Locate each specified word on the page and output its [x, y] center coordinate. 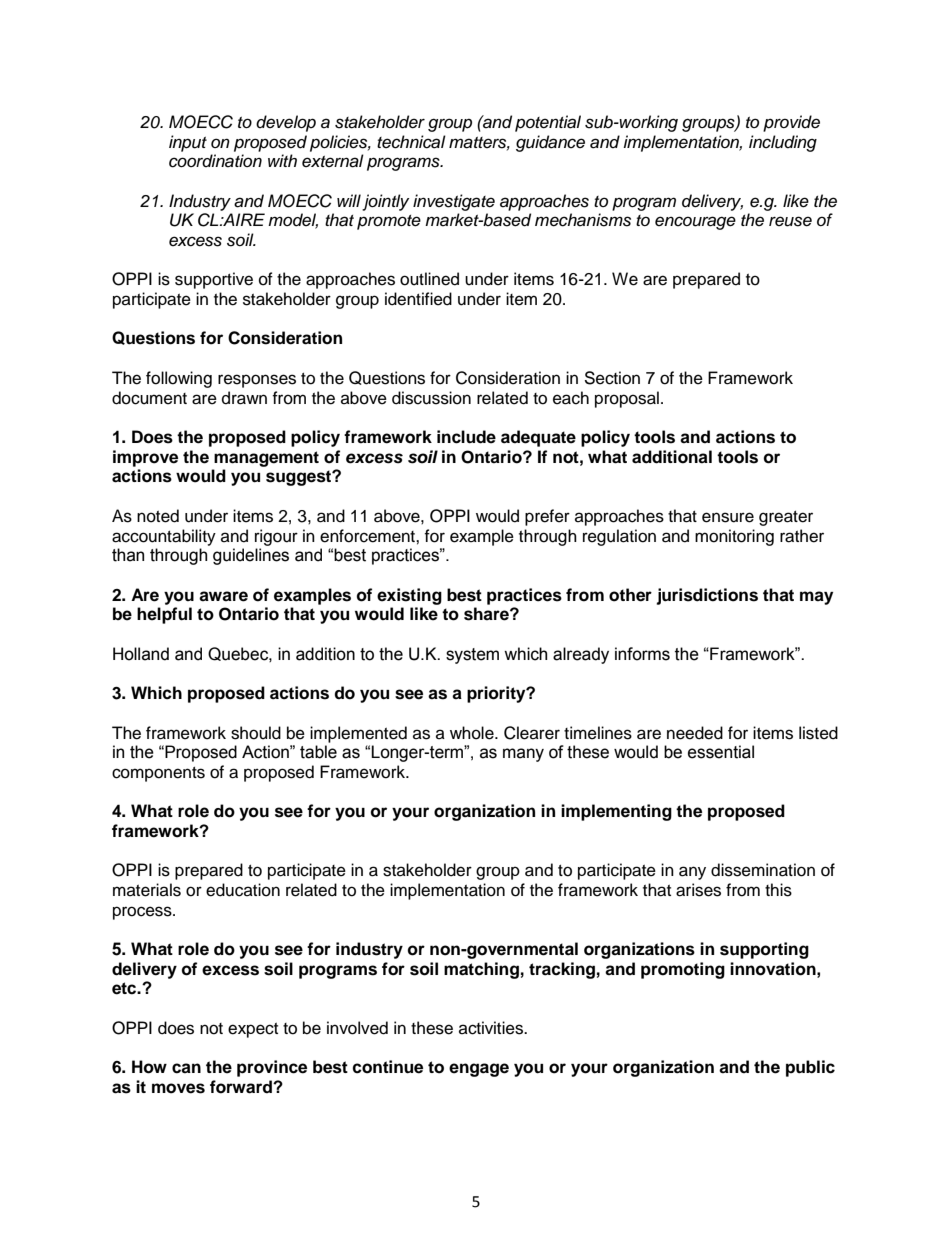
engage [479, 1070]
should [256, 733]
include [466, 437]
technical [411, 142]
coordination [215, 161]
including [783, 143]
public [810, 1068]
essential [721, 752]
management [266, 459]
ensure [728, 517]
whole [473, 733]
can [186, 1068]
